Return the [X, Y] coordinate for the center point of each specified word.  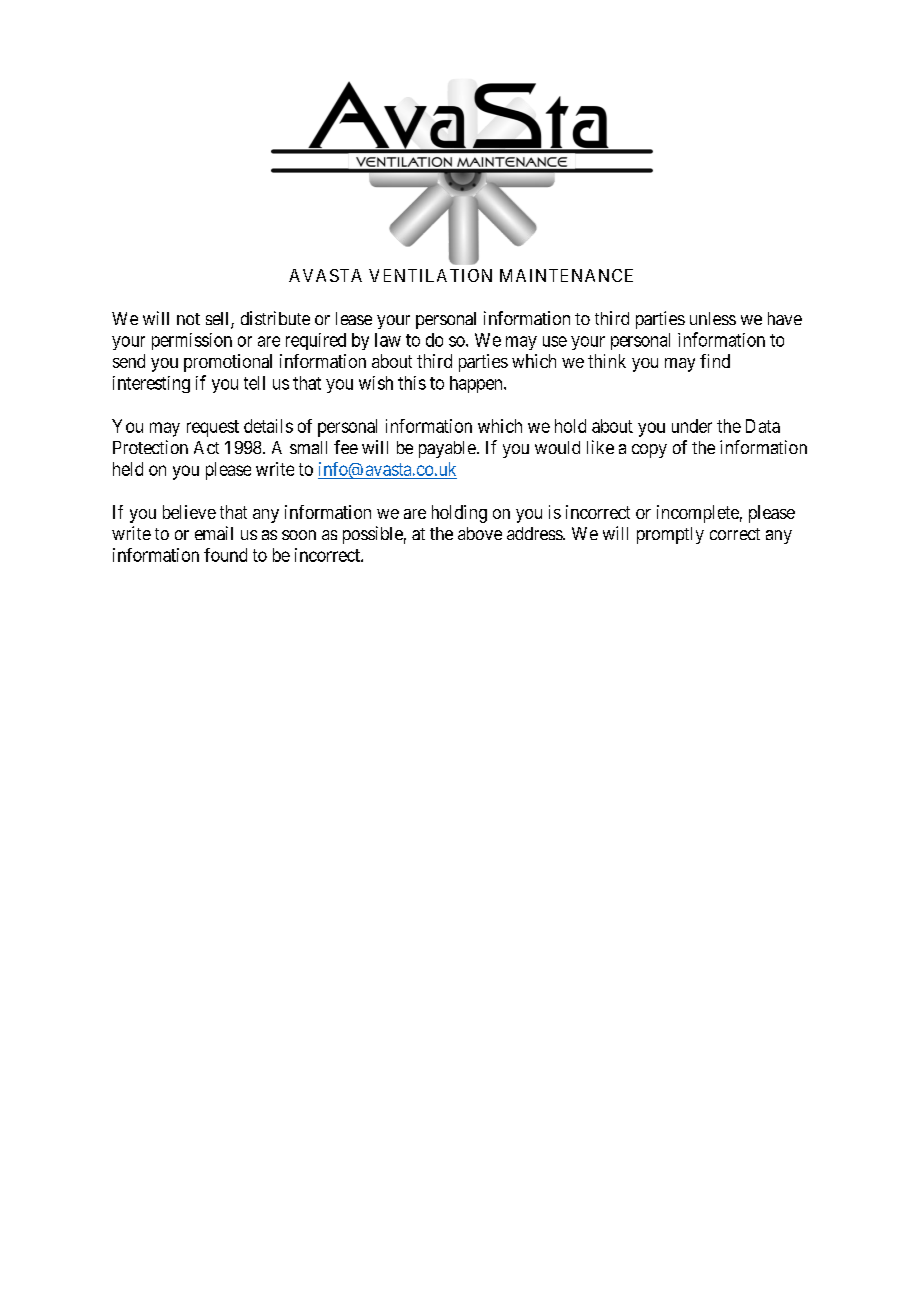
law [388, 340]
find [715, 361]
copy [649, 451]
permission [192, 341]
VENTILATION [430, 275]
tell [254, 383]
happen [477, 384]
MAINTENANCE [566, 275]
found [225, 555]
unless [713, 318]
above [480, 533]
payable [447, 449]
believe [189, 512]
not [188, 319]
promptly [670, 535]
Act [206, 447]
